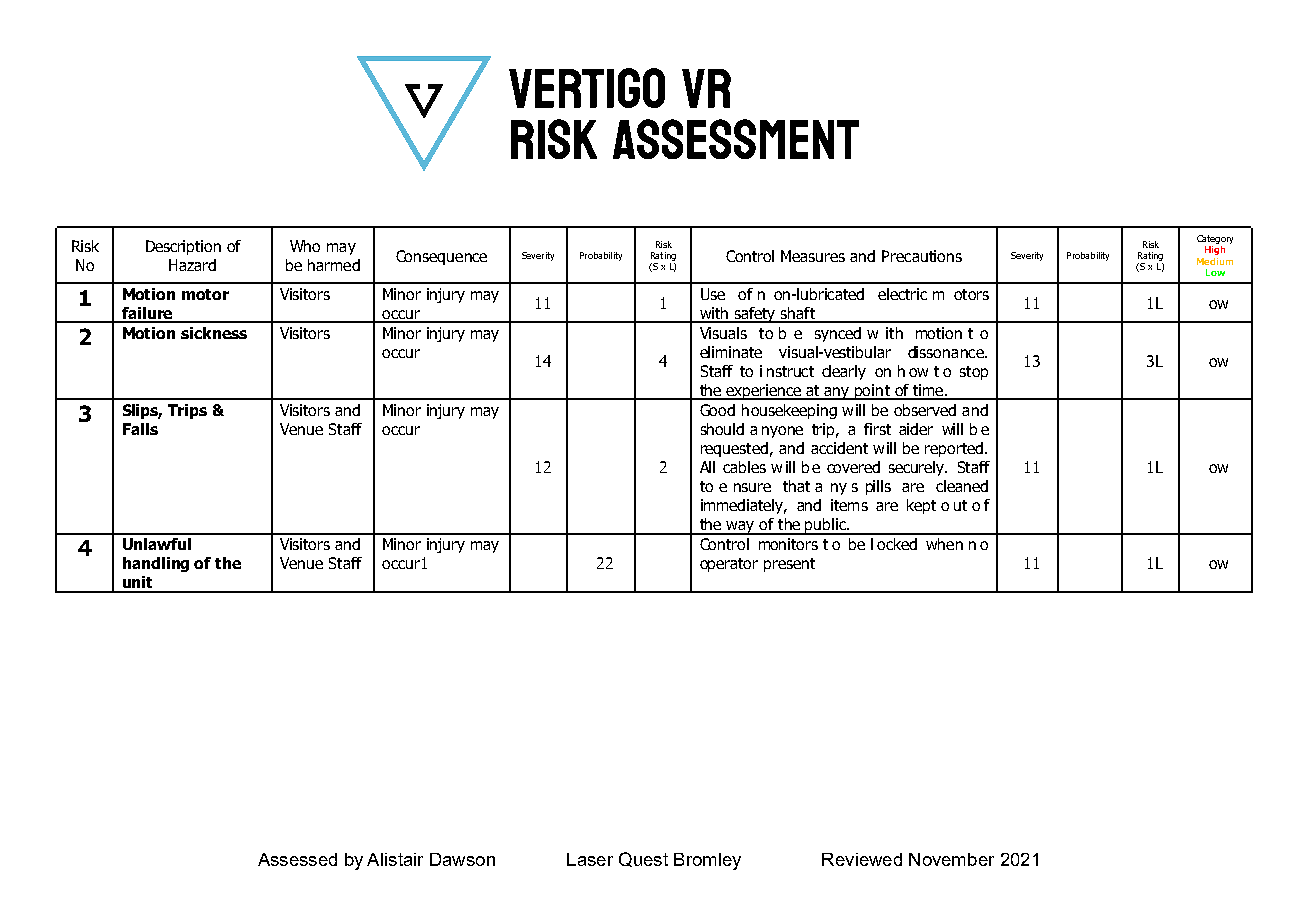  I want to click on Assessed, so click(297, 859).
